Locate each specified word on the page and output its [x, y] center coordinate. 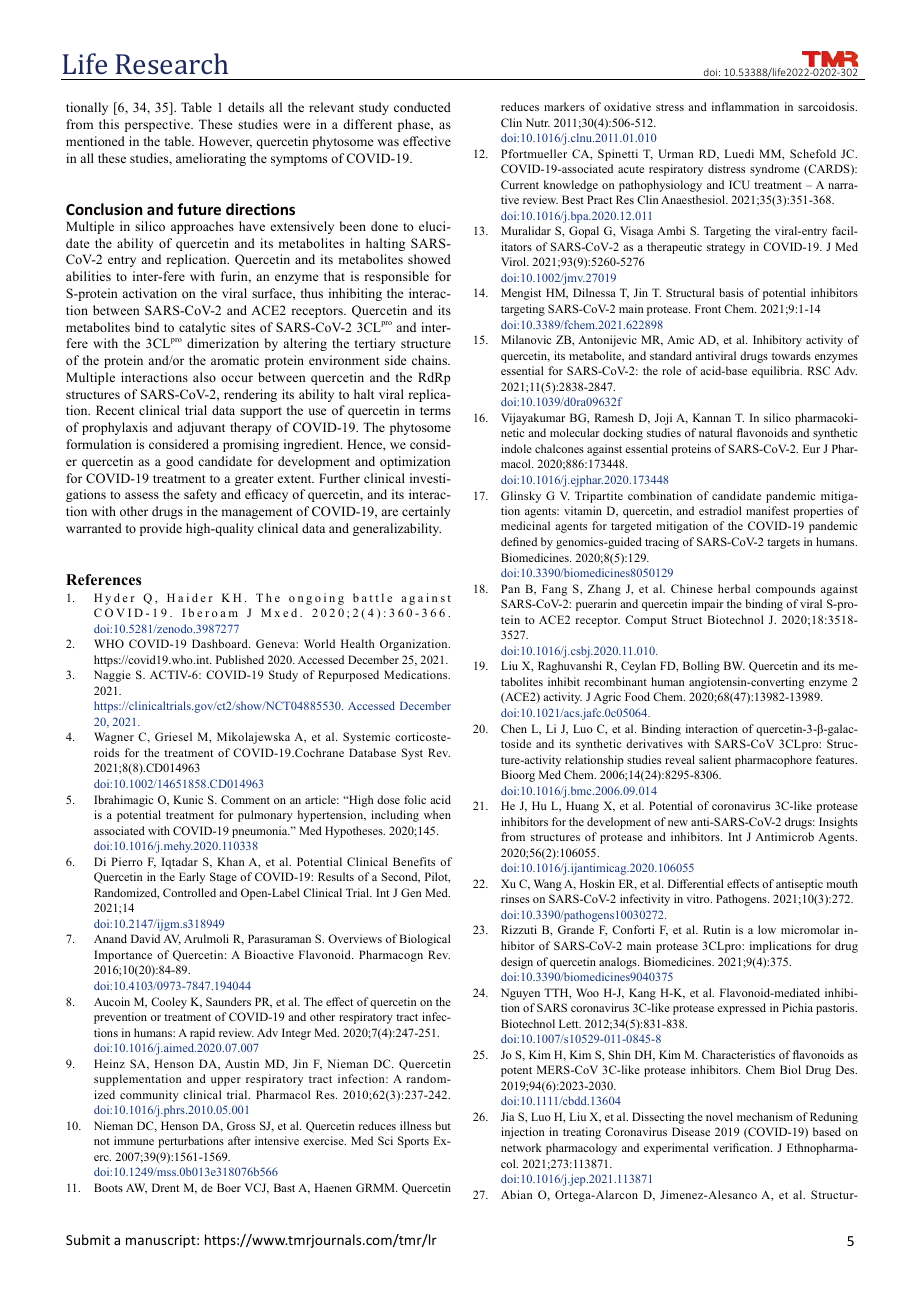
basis [731, 292]
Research [172, 63]
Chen [514, 728]
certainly [426, 512]
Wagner [114, 738]
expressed [741, 1009]
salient [715, 759]
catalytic [202, 328]
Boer [229, 1187]
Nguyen [520, 994]
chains [430, 360]
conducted [422, 107]
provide [161, 529]
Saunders [228, 1001]
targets [783, 544]
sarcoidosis [827, 106]
